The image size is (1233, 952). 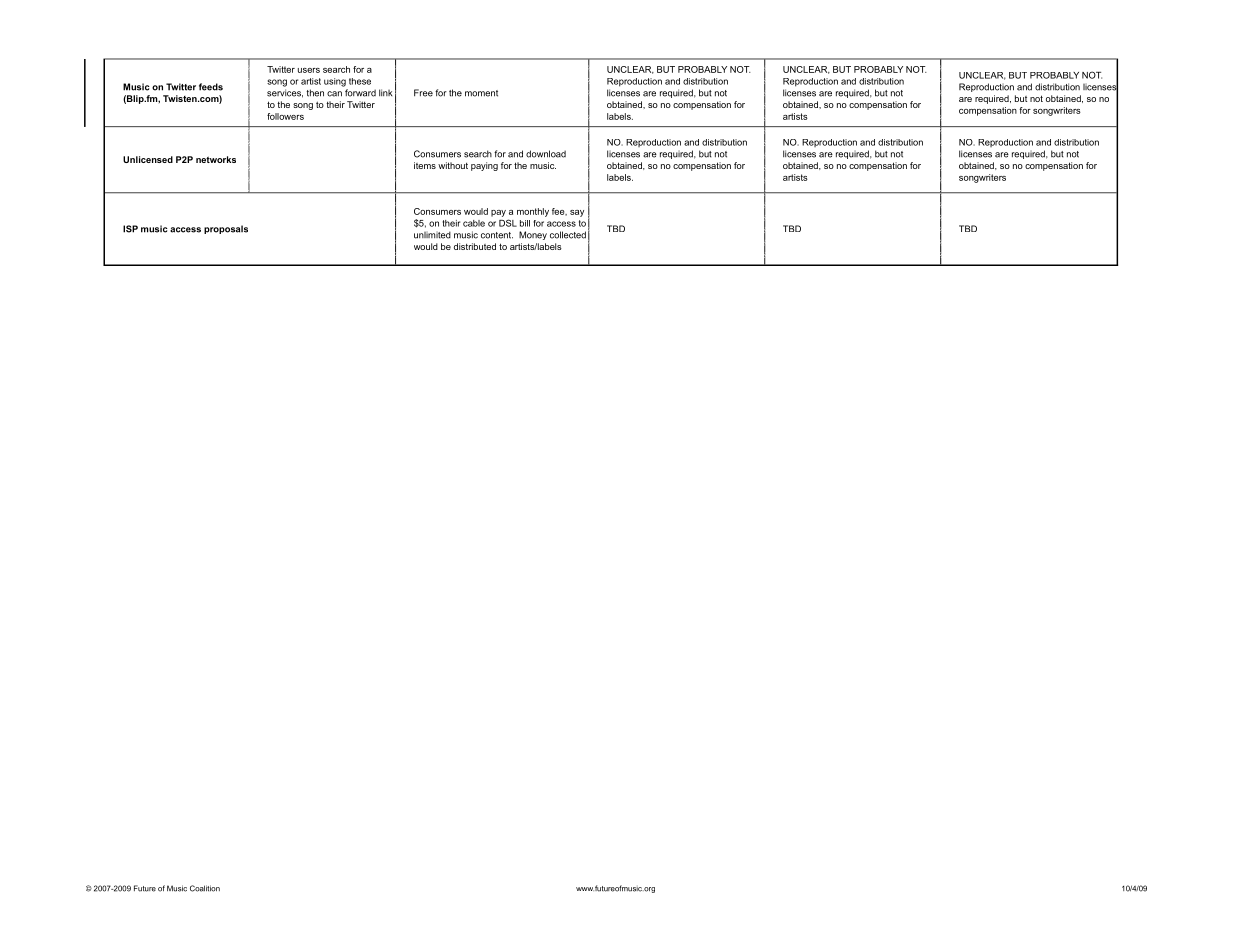 What do you see at coordinates (475, 246) in the screenshot?
I see `distributed` at bounding box center [475, 246].
